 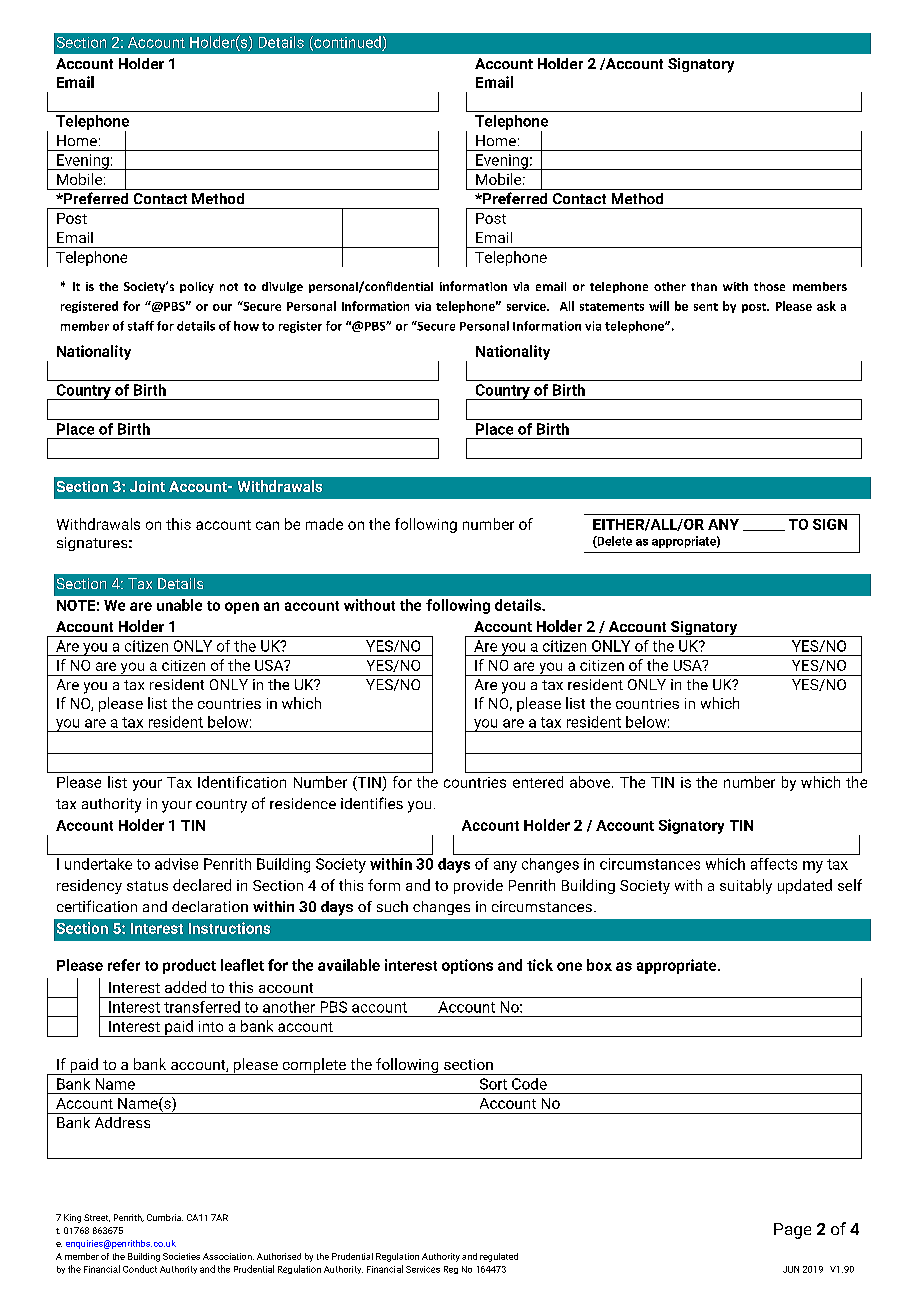 I want to click on above, so click(x=591, y=782).
